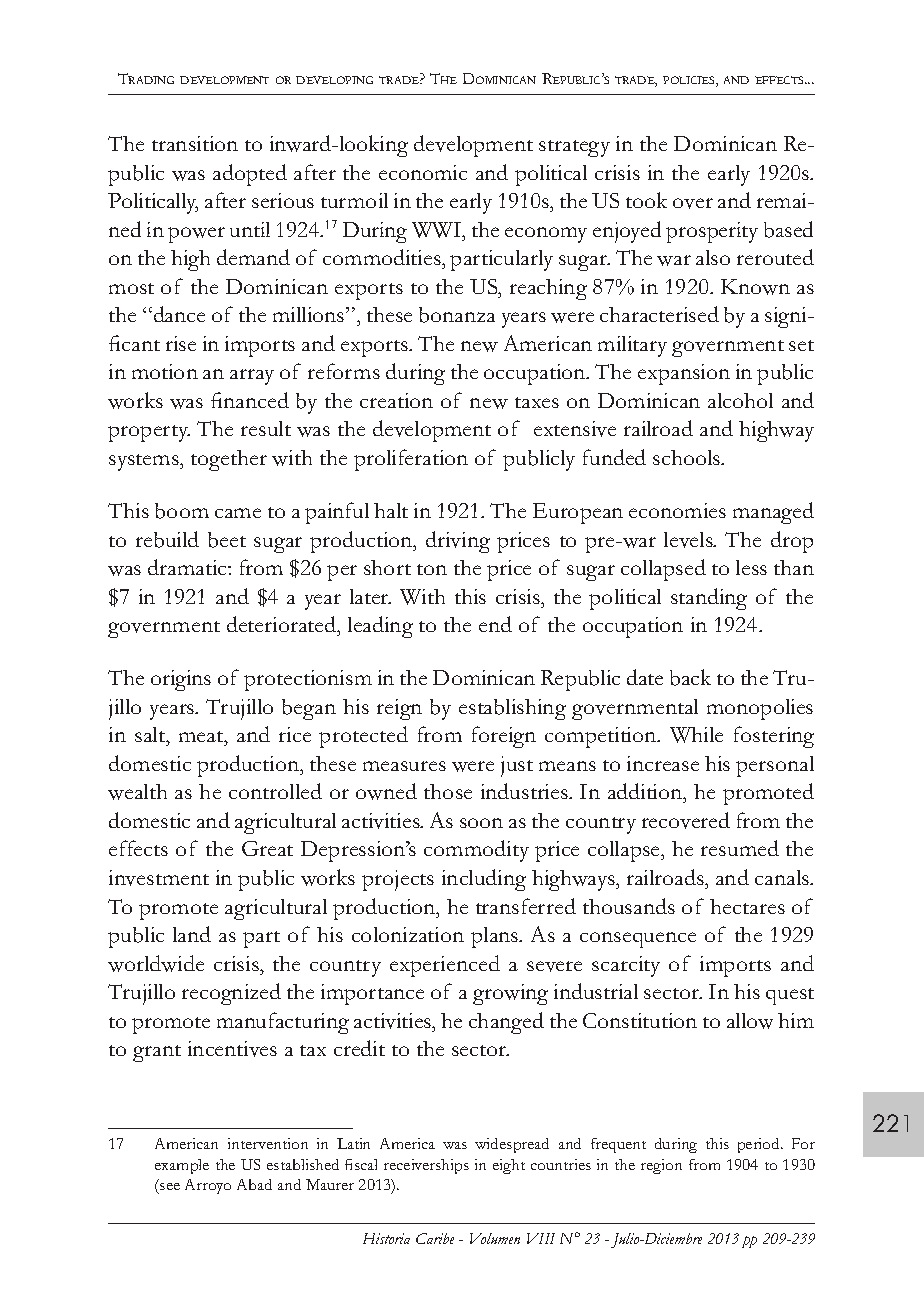  What do you see at coordinates (192, 934) in the page?
I see `land` at bounding box center [192, 934].
